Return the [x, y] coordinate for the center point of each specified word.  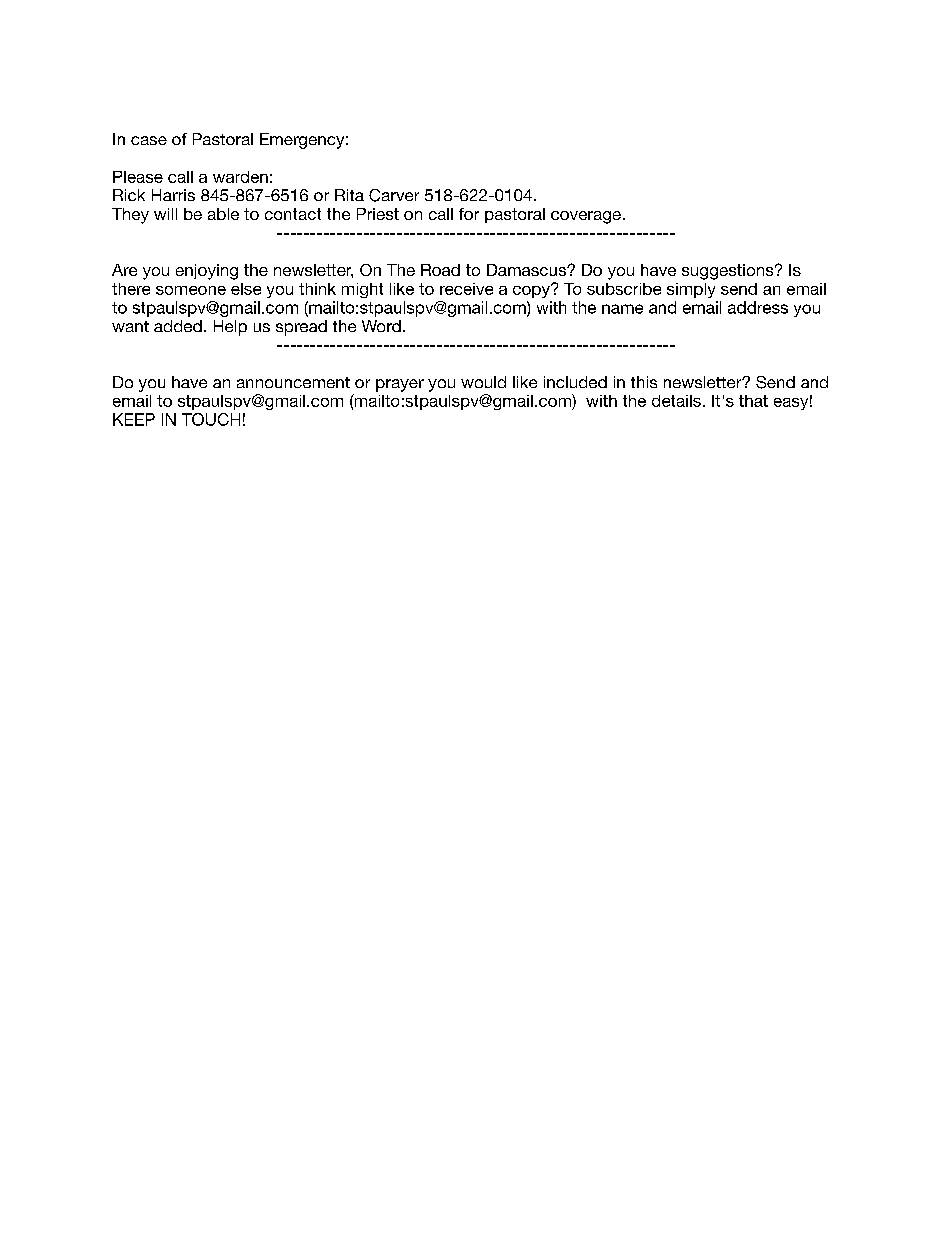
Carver [394, 195]
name [622, 309]
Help [230, 328]
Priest [378, 214]
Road [440, 270]
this [644, 382]
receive [466, 289]
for [469, 214]
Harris [173, 195]
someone [191, 290]
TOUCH [211, 419]
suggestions [729, 272]
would [483, 382]
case [149, 140]
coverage [586, 217]
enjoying [207, 272]
